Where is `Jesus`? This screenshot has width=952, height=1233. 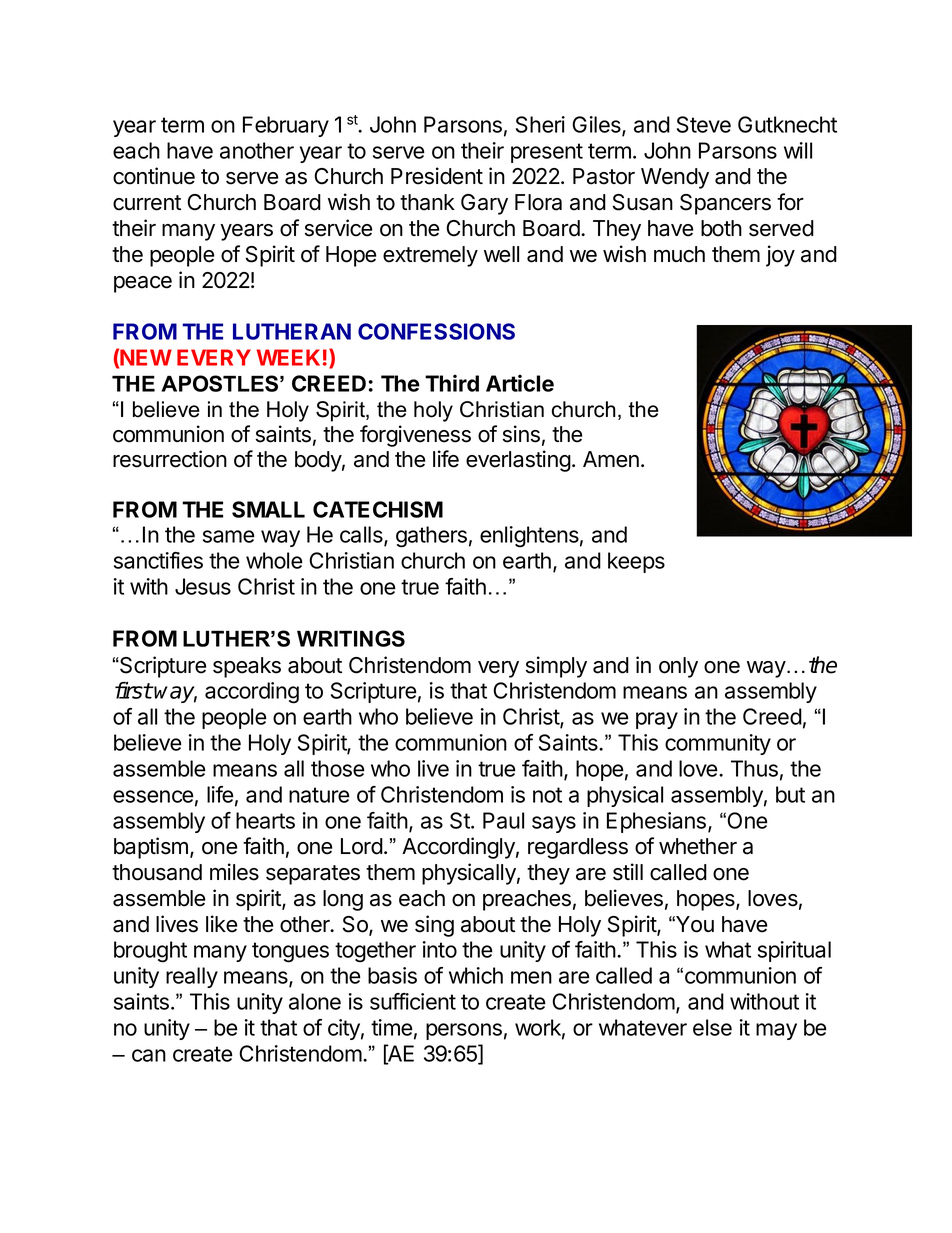 Jesus is located at coordinates (203, 586).
